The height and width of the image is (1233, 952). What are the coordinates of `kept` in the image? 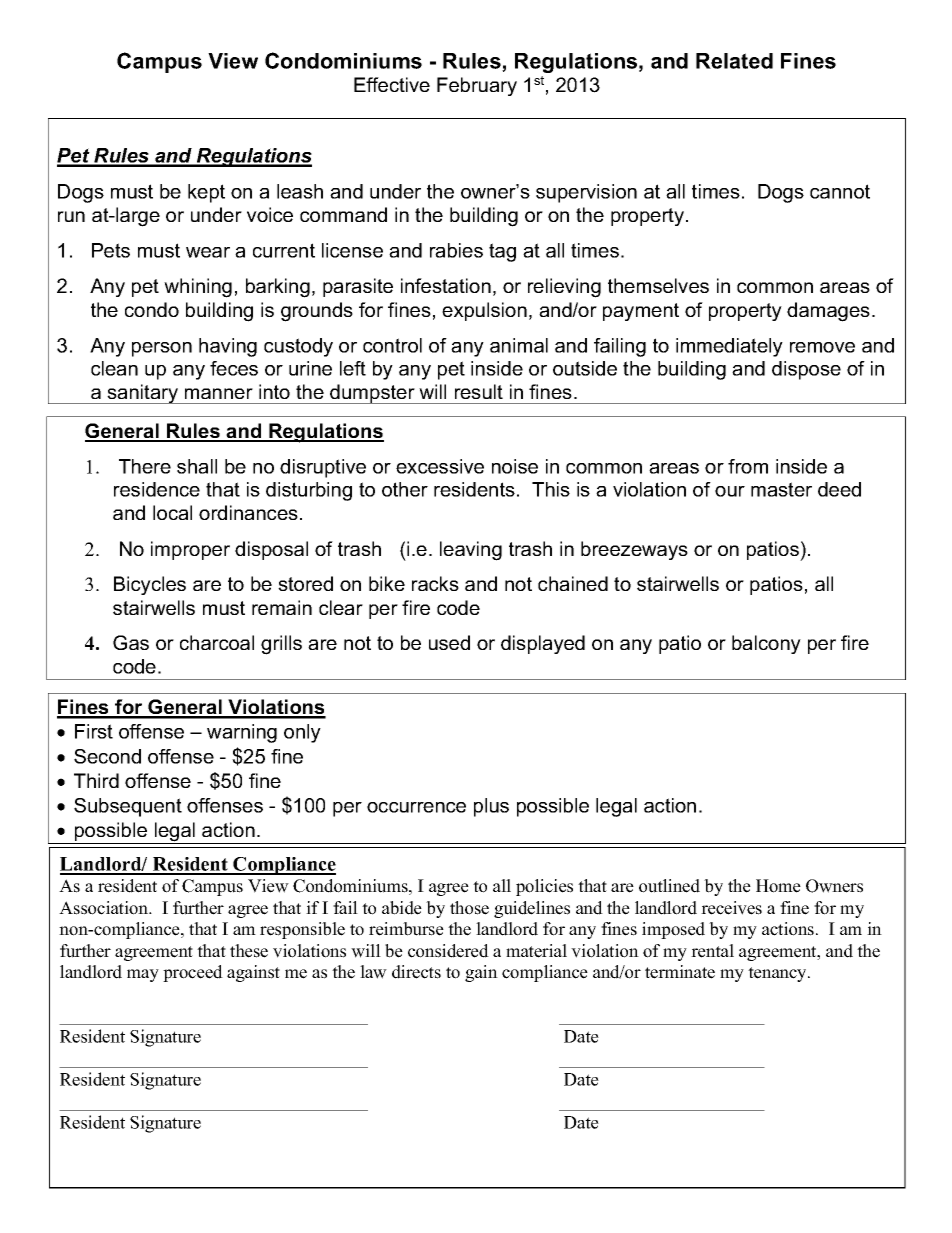 It's located at (206, 193).
